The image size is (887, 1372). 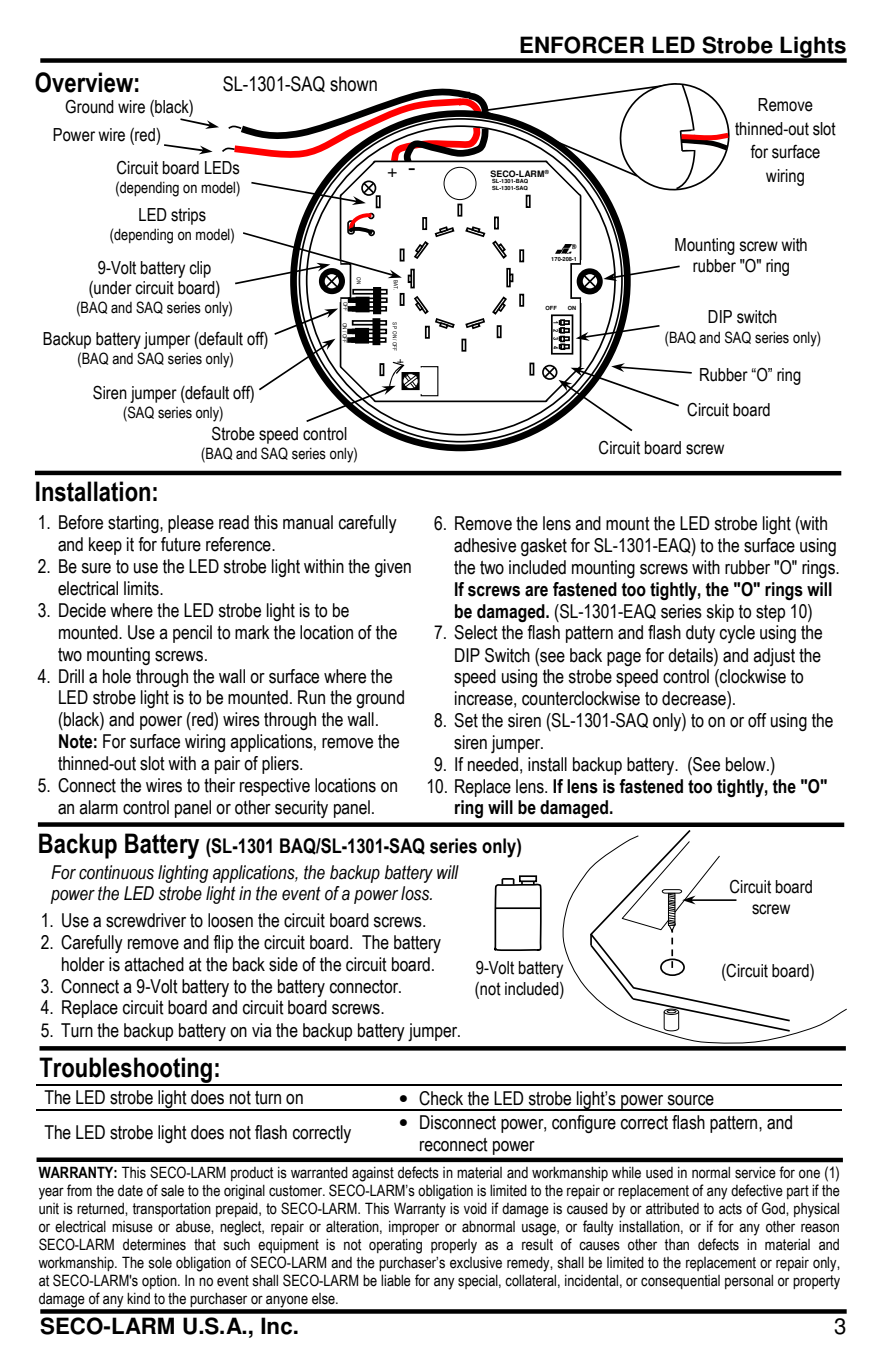 I want to click on sole, so click(x=160, y=1262).
